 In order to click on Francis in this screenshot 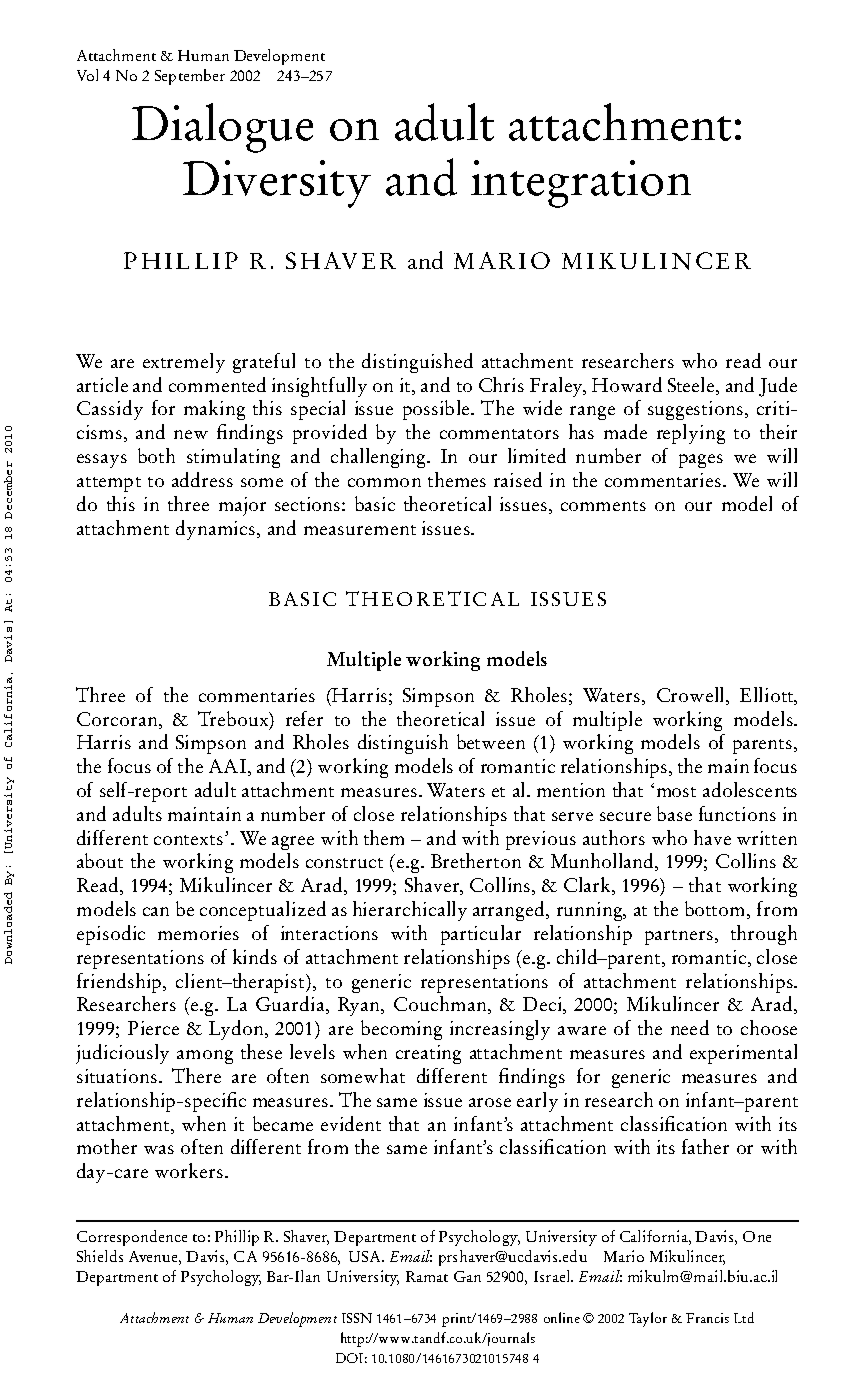, I will do `click(707, 1318)`.
